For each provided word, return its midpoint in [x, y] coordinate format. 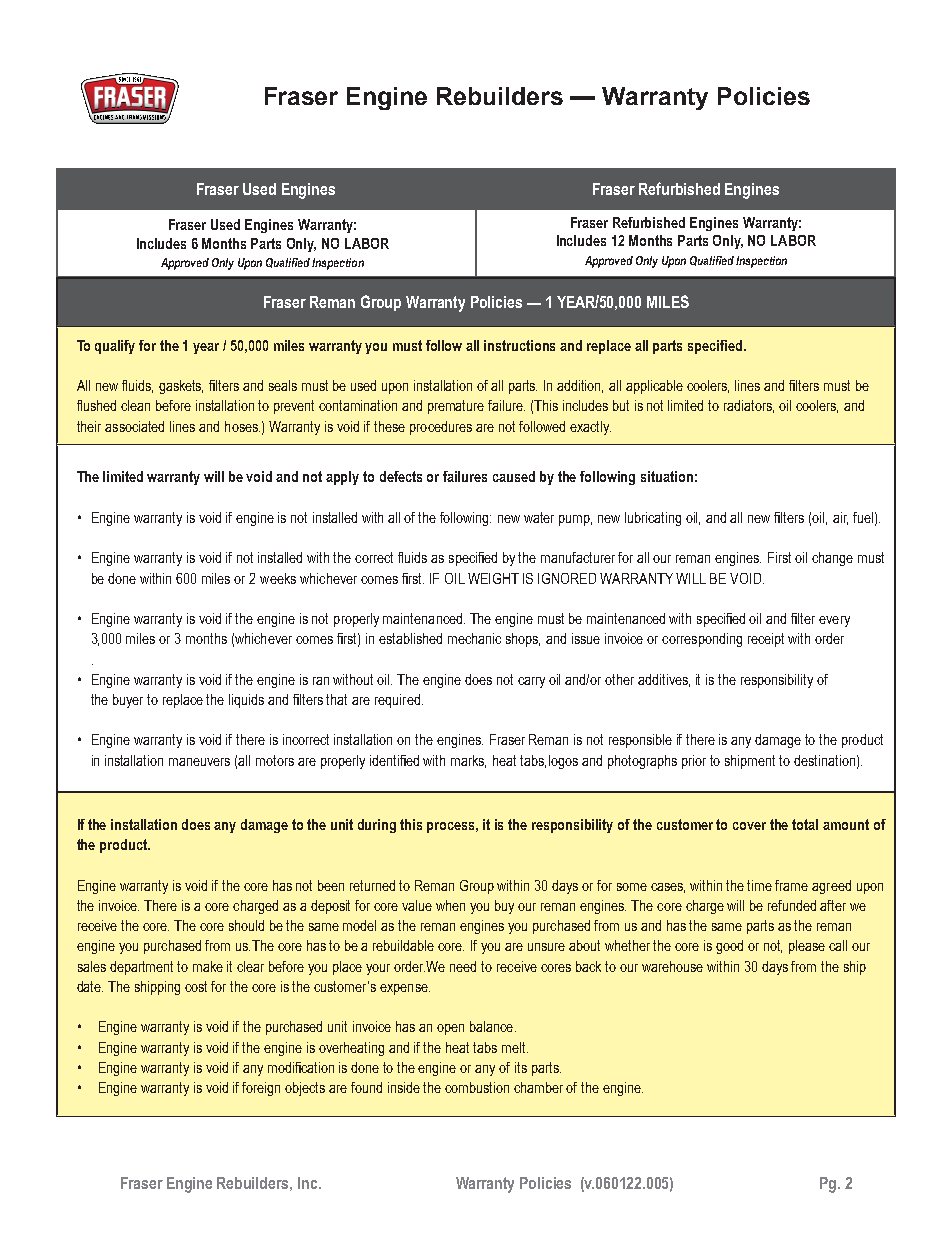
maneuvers [199, 762]
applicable [654, 387]
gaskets [181, 387]
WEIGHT [493, 578]
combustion [477, 1087]
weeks [278, 578]
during [377, 826]
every [834, 621]
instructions [519, 345]
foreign [261, 1089]
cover [749, 826]
